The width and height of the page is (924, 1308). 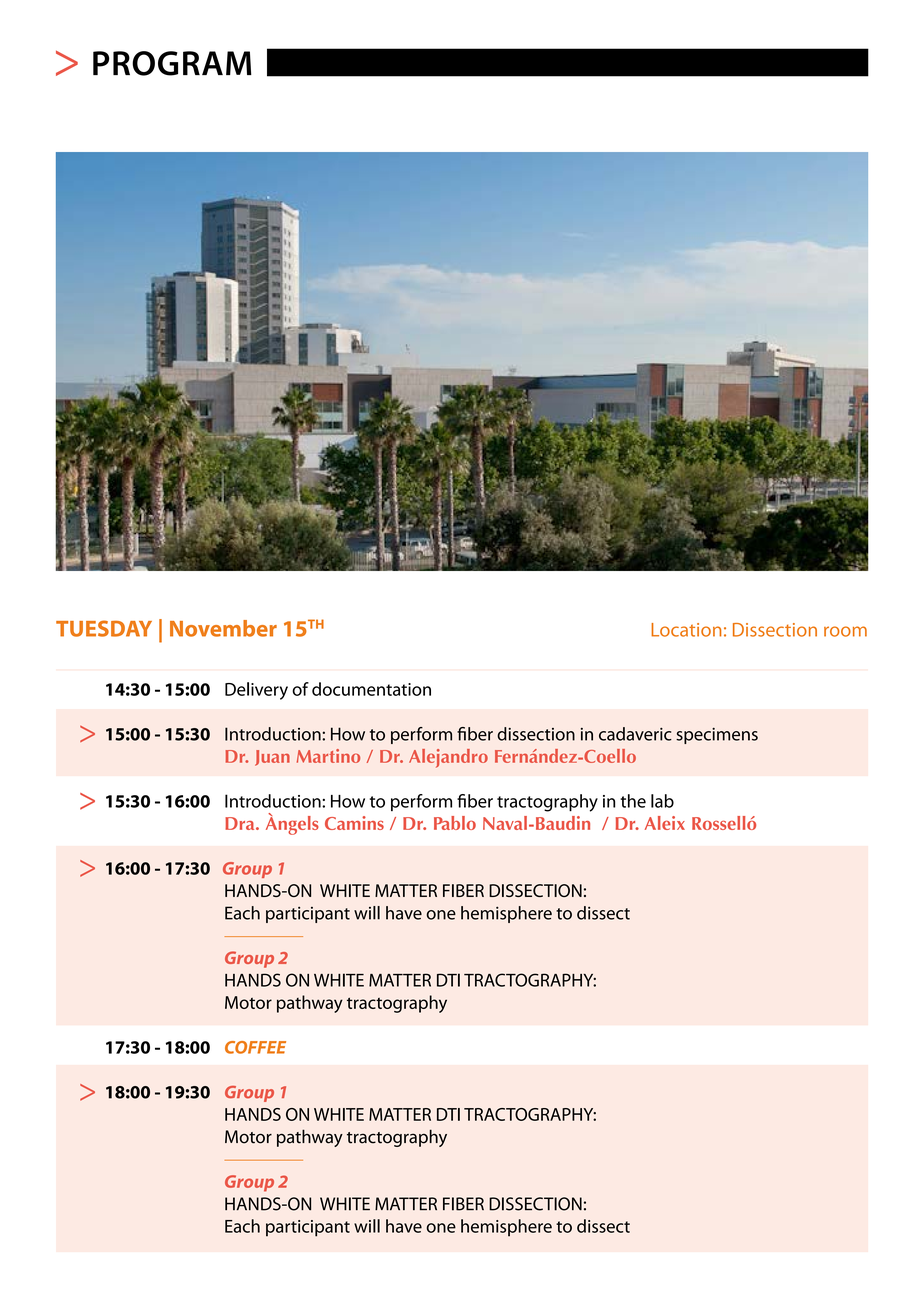 What do you see at coordinates (255, 1047) in the page?
I see `COFFEE` at bounding box center [255, 1047].
